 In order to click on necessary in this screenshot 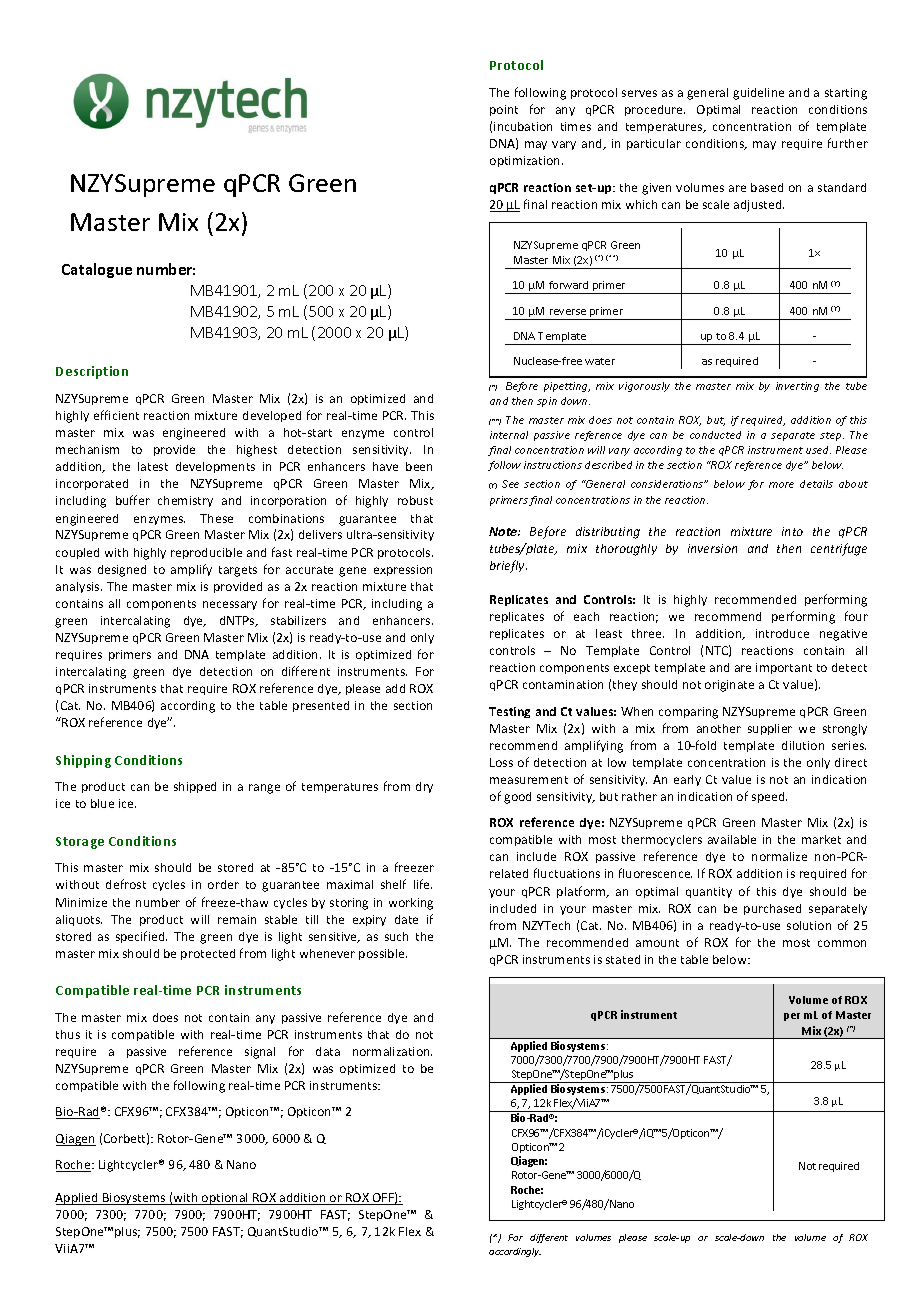, I will do `click(230, 605)`.
